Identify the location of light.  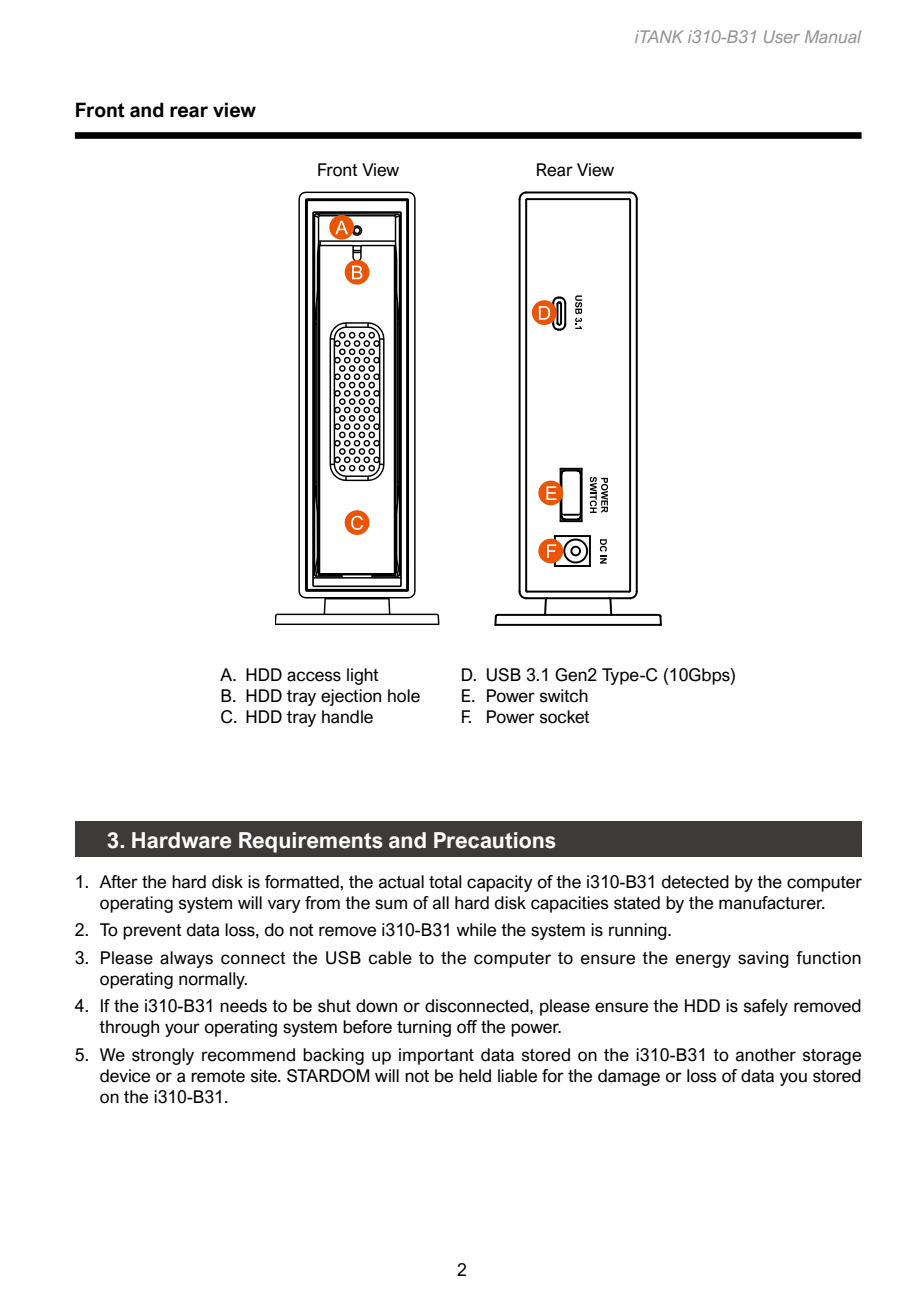
(363, 676).
